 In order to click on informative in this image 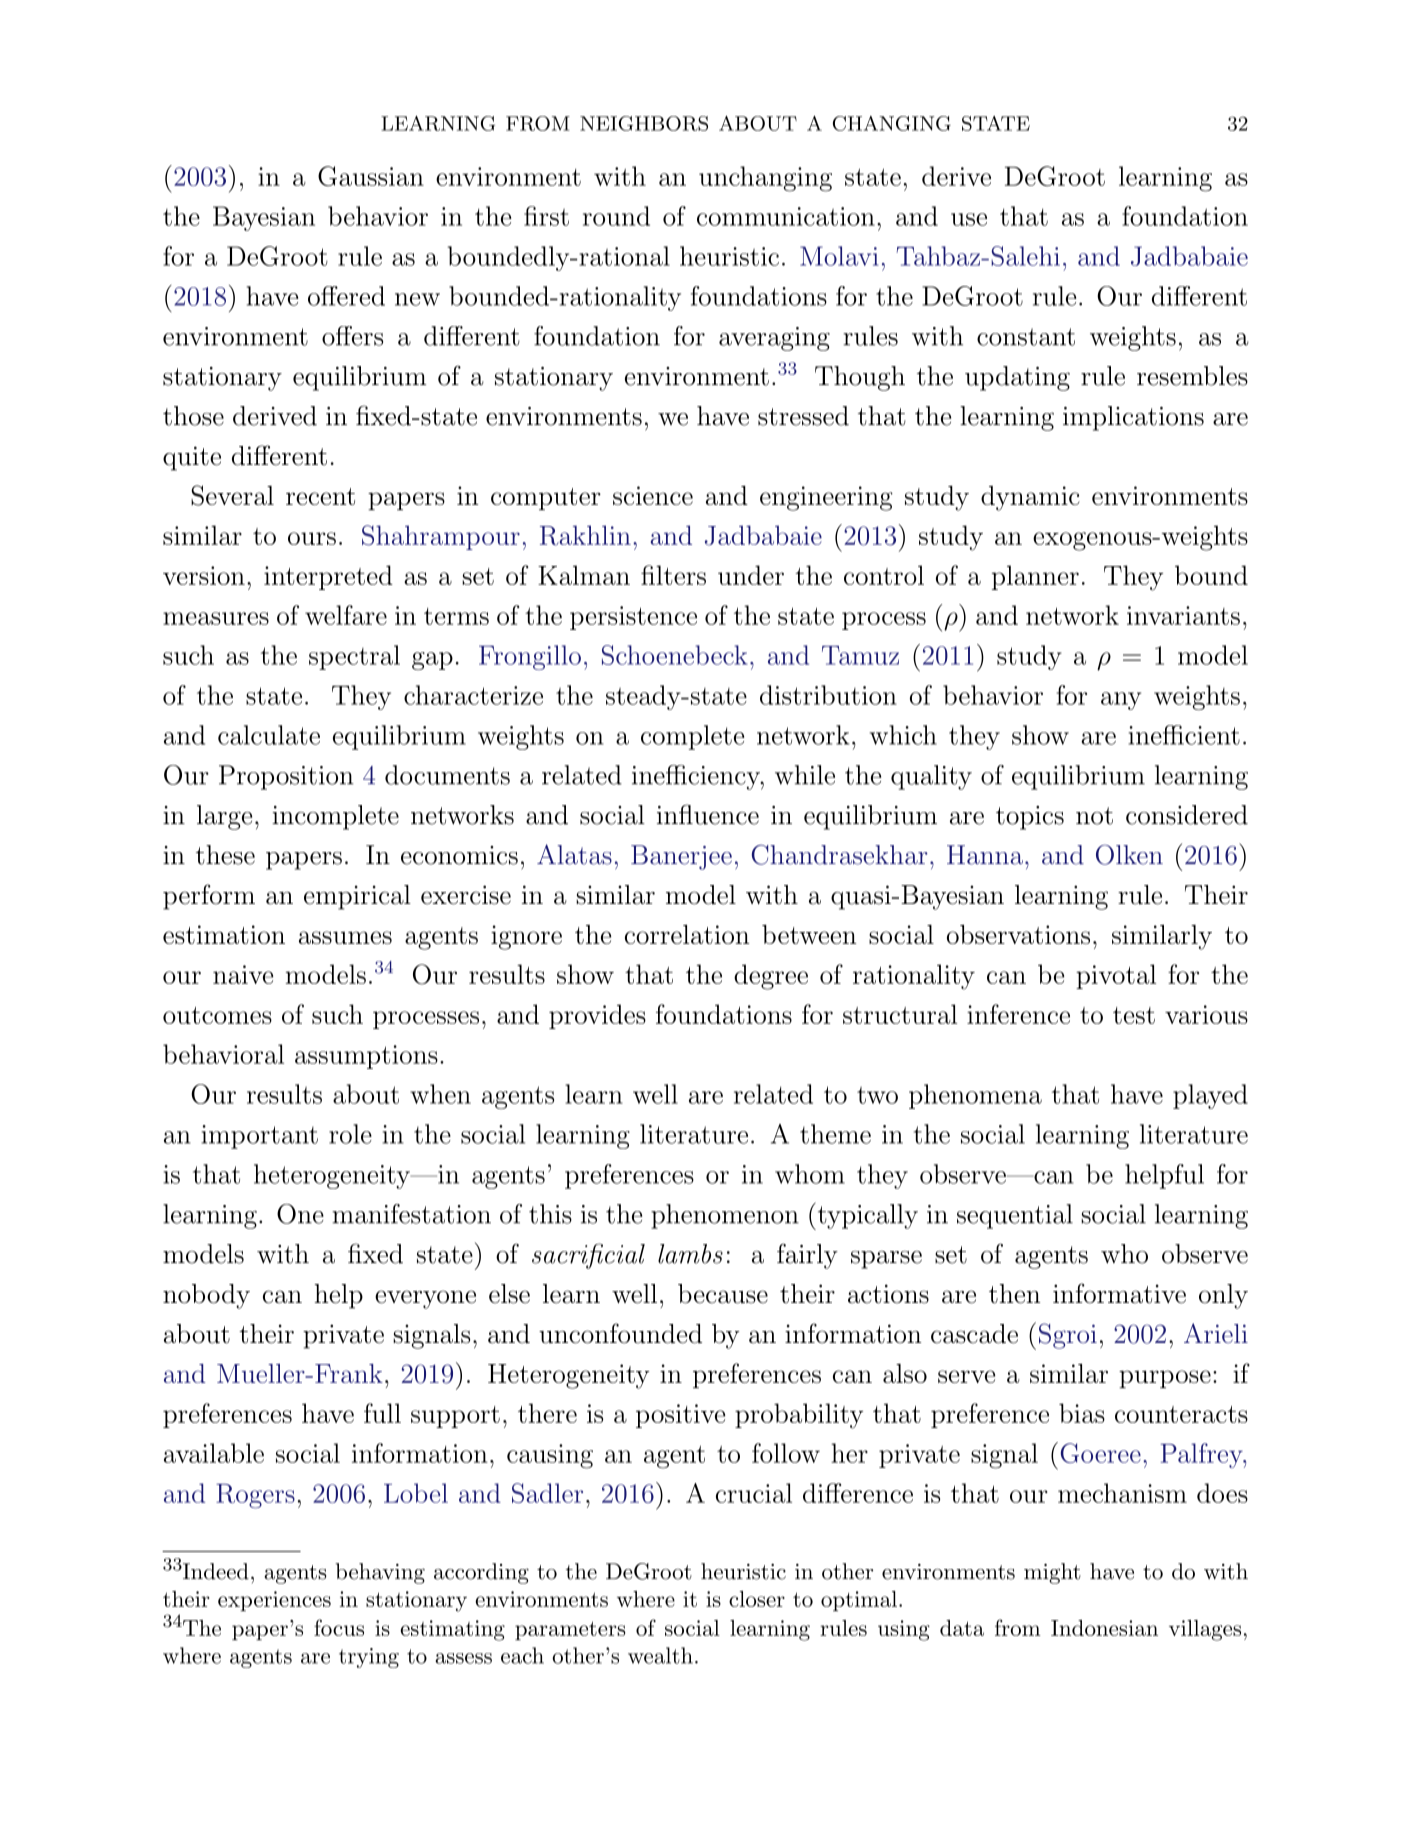, I will do `click(1119, 1293)`.
